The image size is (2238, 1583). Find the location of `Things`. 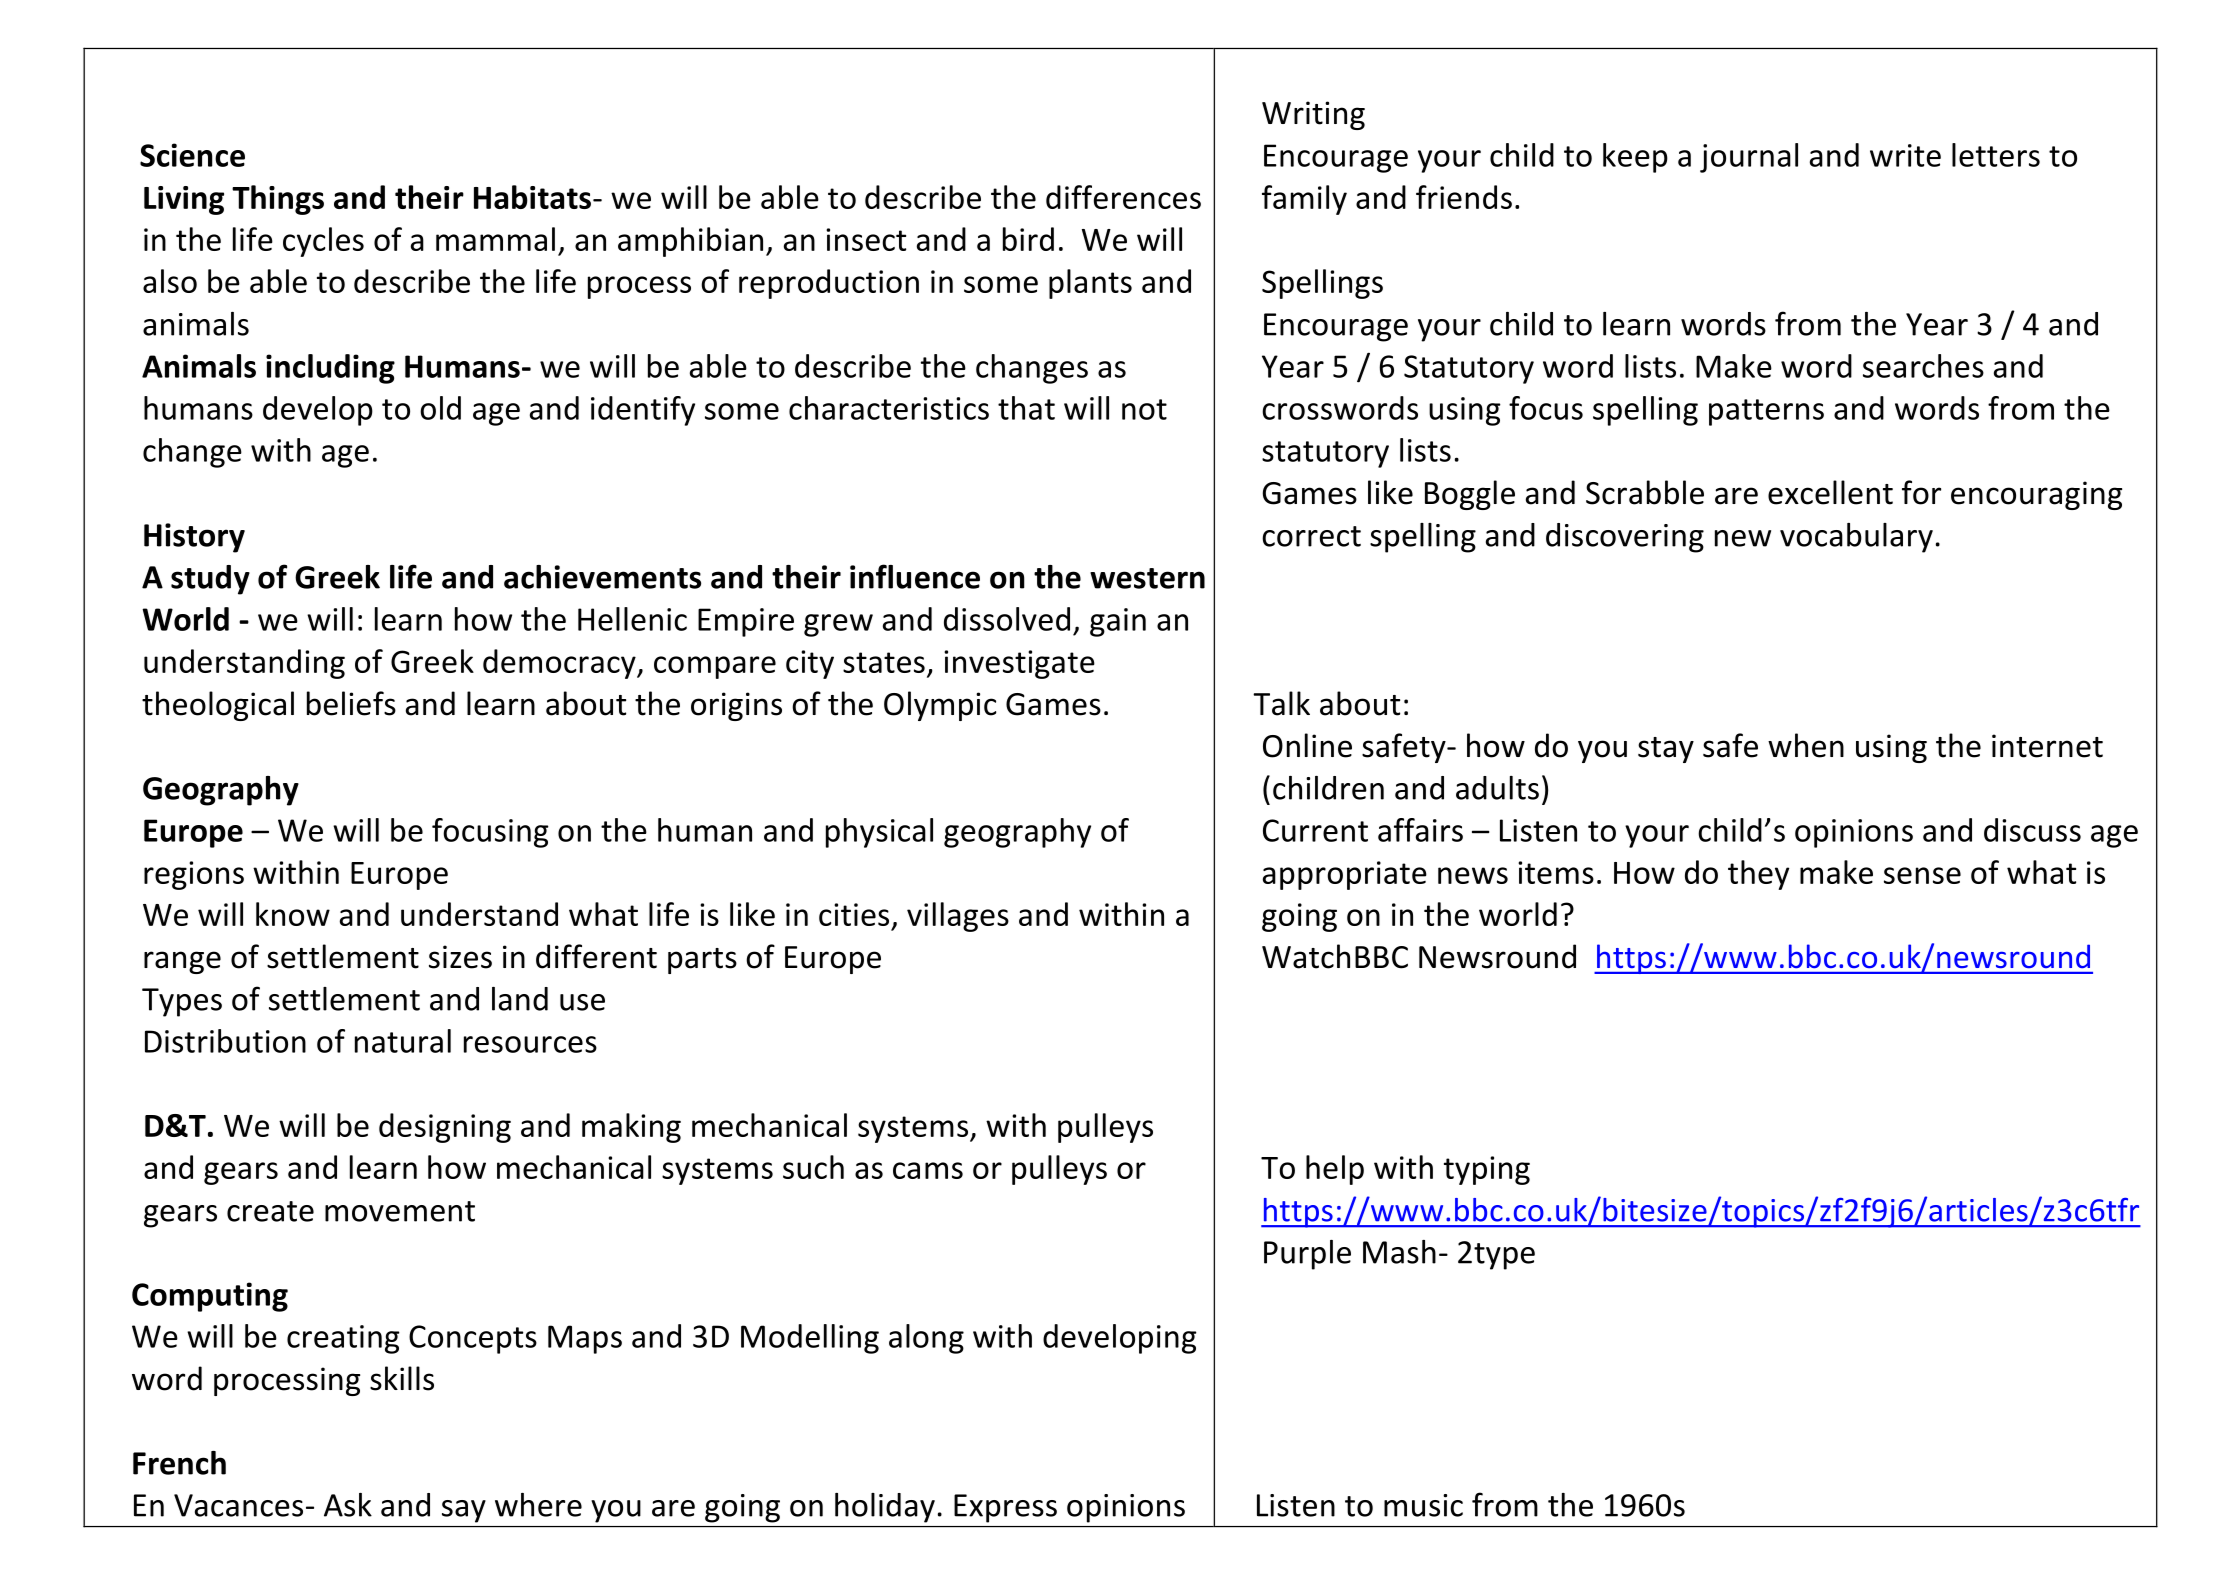

Things is located at coordinates (278, 200).
